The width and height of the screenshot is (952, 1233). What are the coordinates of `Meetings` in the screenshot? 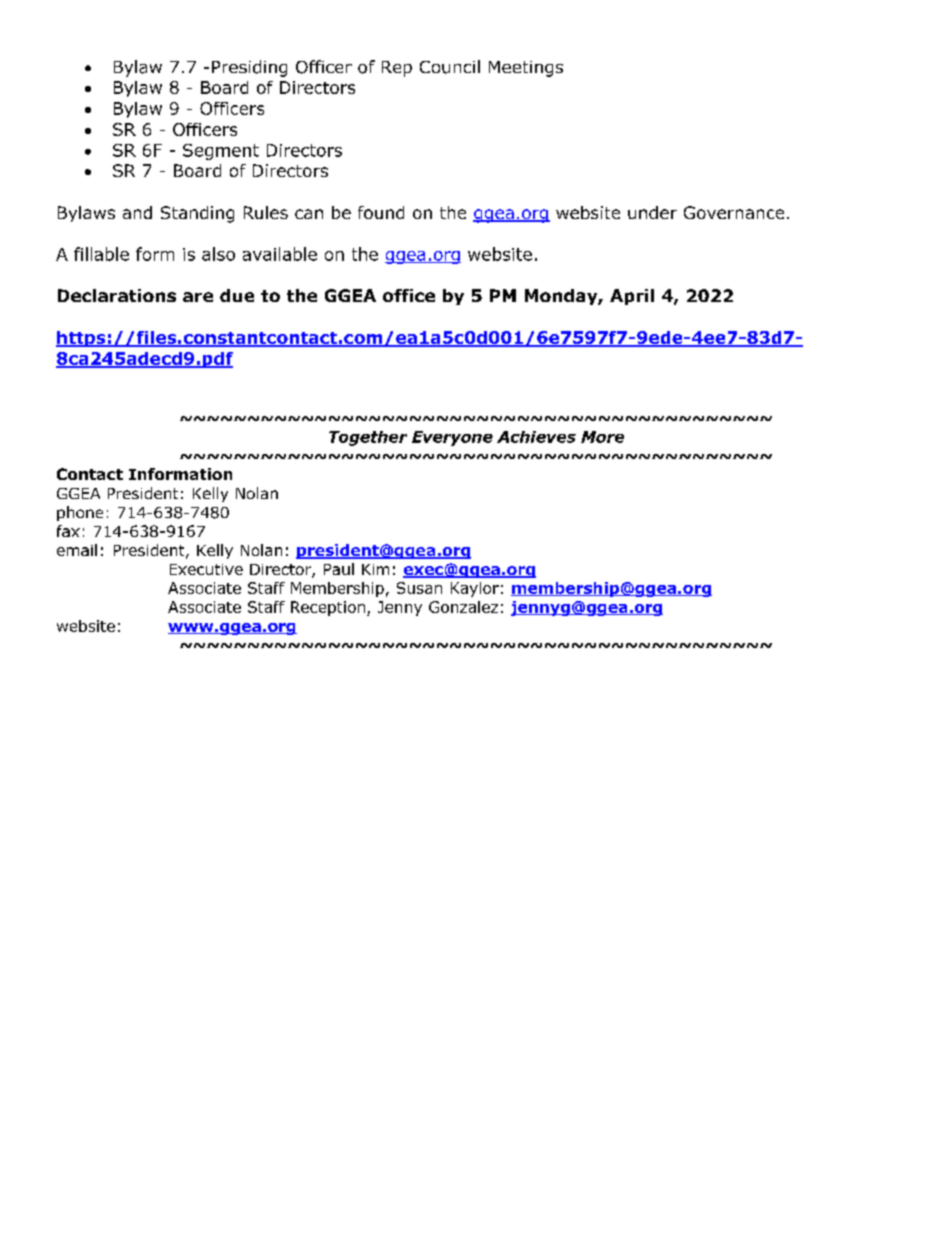 It's located at (526, 69).
